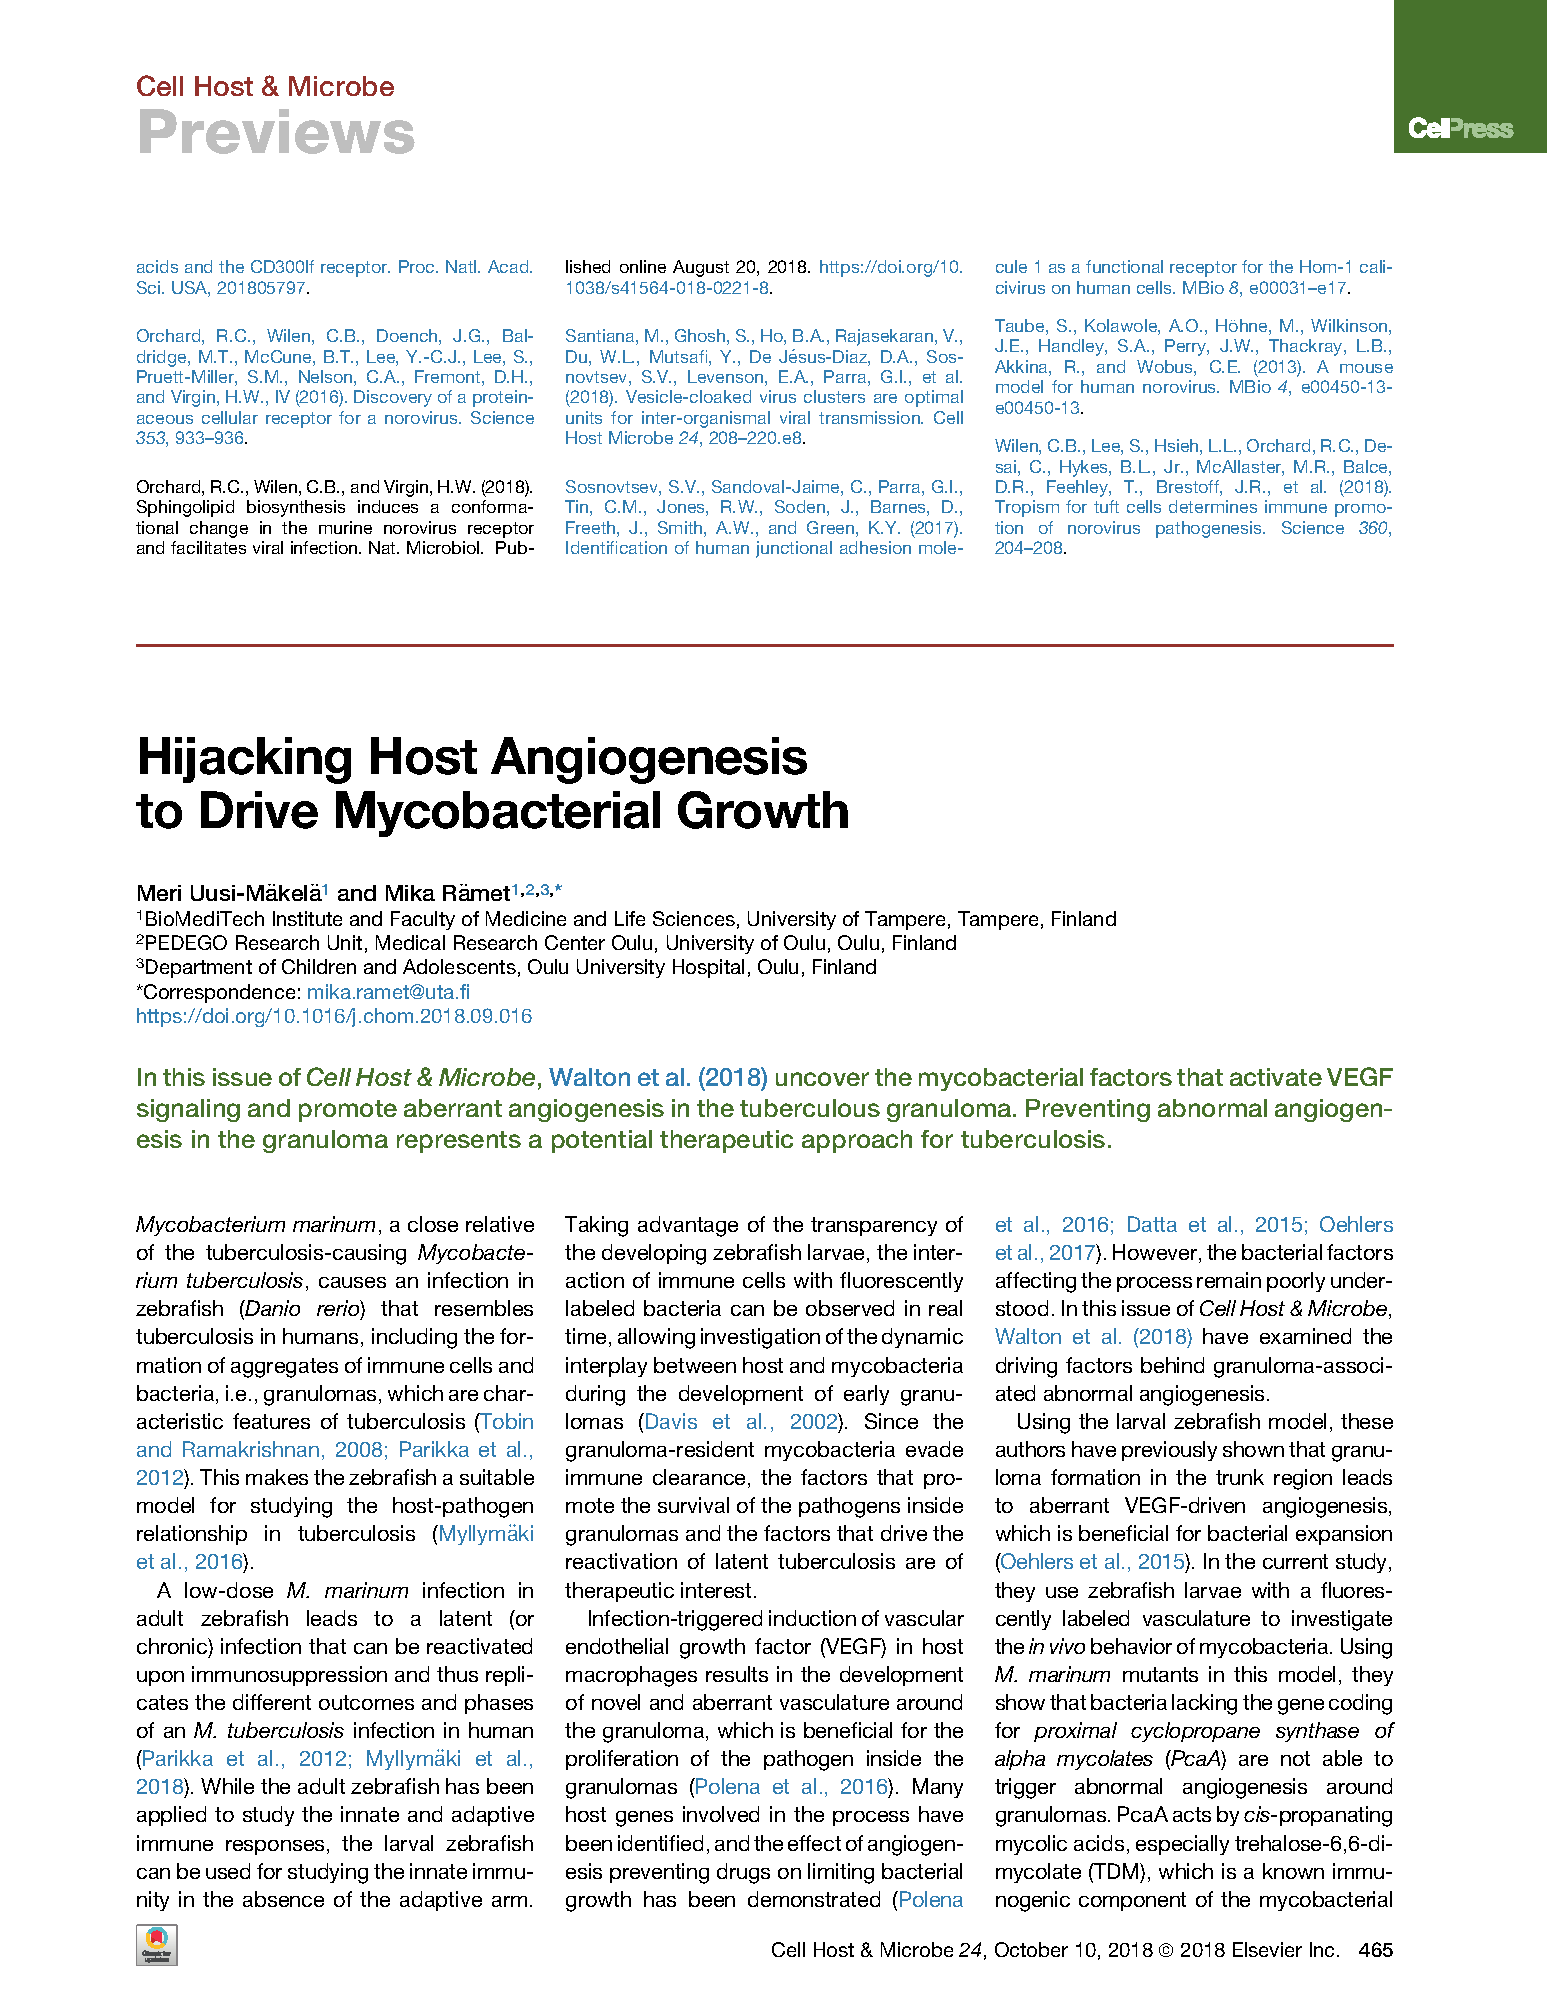 This image has height=2009, width=1547. Describe the element at coordinates (1213, 506) in the image. I see `determines` at that location.
